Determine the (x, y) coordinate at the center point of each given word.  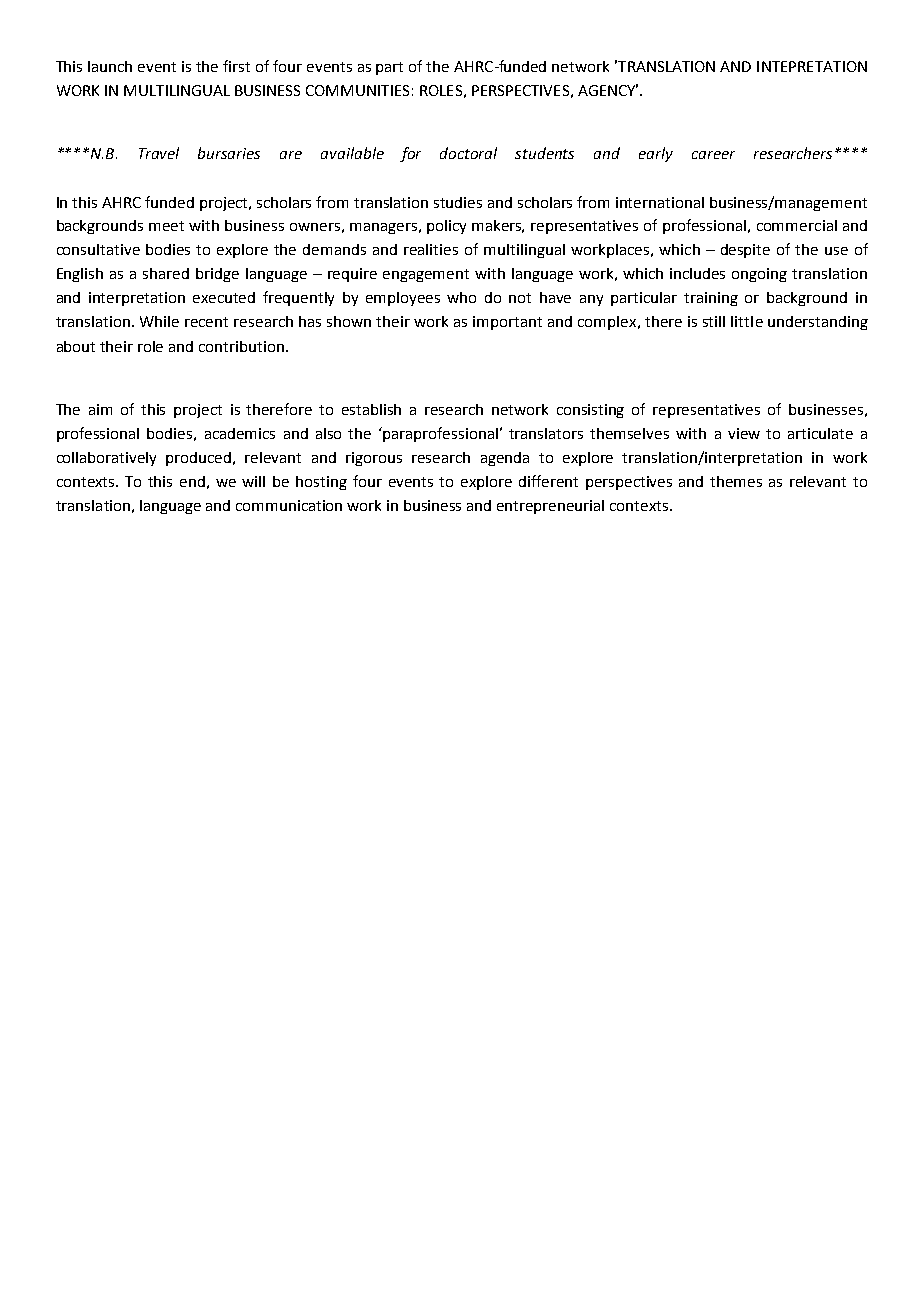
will (253, 481)
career (713, 155)
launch (110, 66)
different (548, 481)
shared (166, 273)
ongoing (759, 275)
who (461, 297)
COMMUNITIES (357, 90)
